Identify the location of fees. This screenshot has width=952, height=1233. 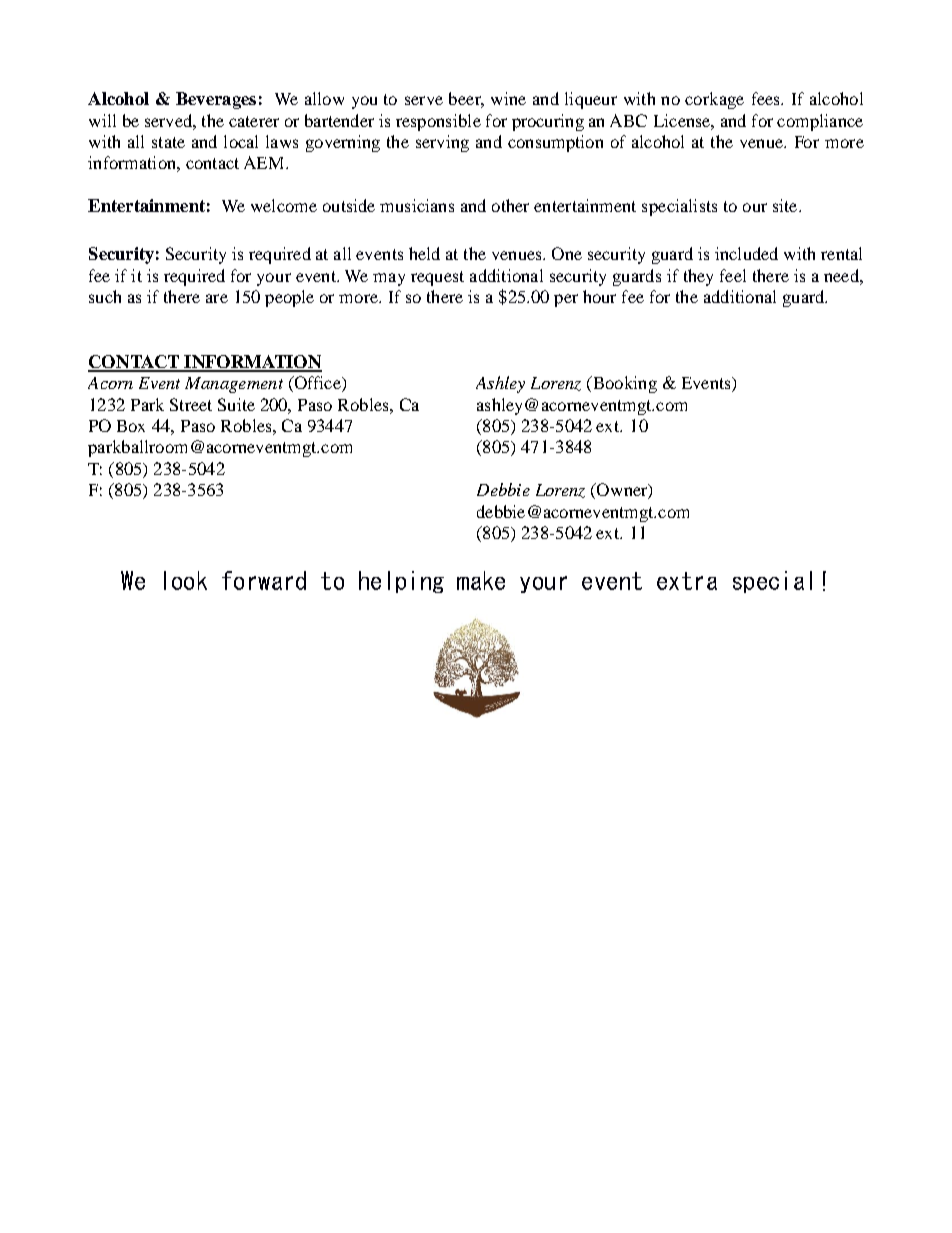
(767, 98).
